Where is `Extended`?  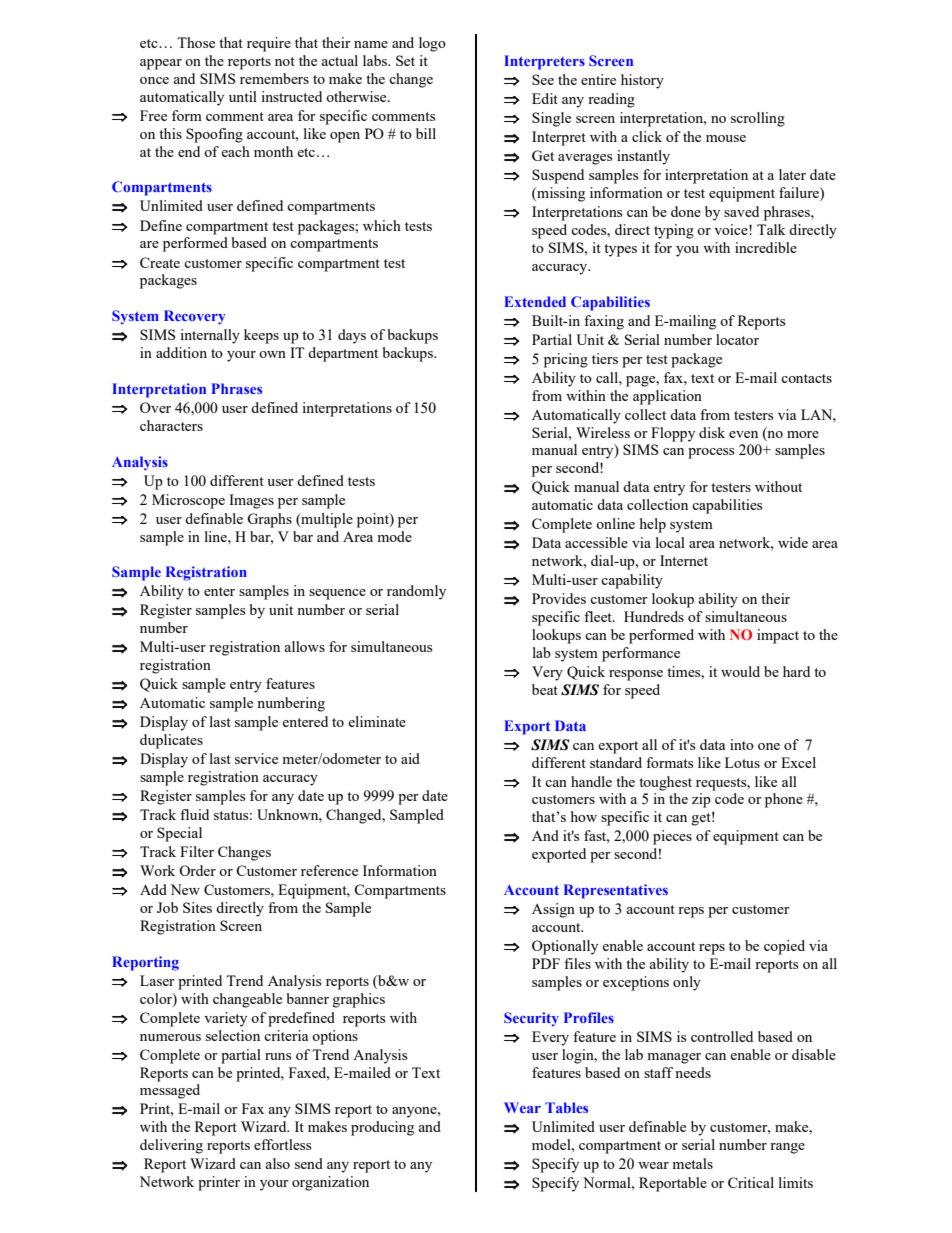
Extended is located at coordinates (535, 301).
